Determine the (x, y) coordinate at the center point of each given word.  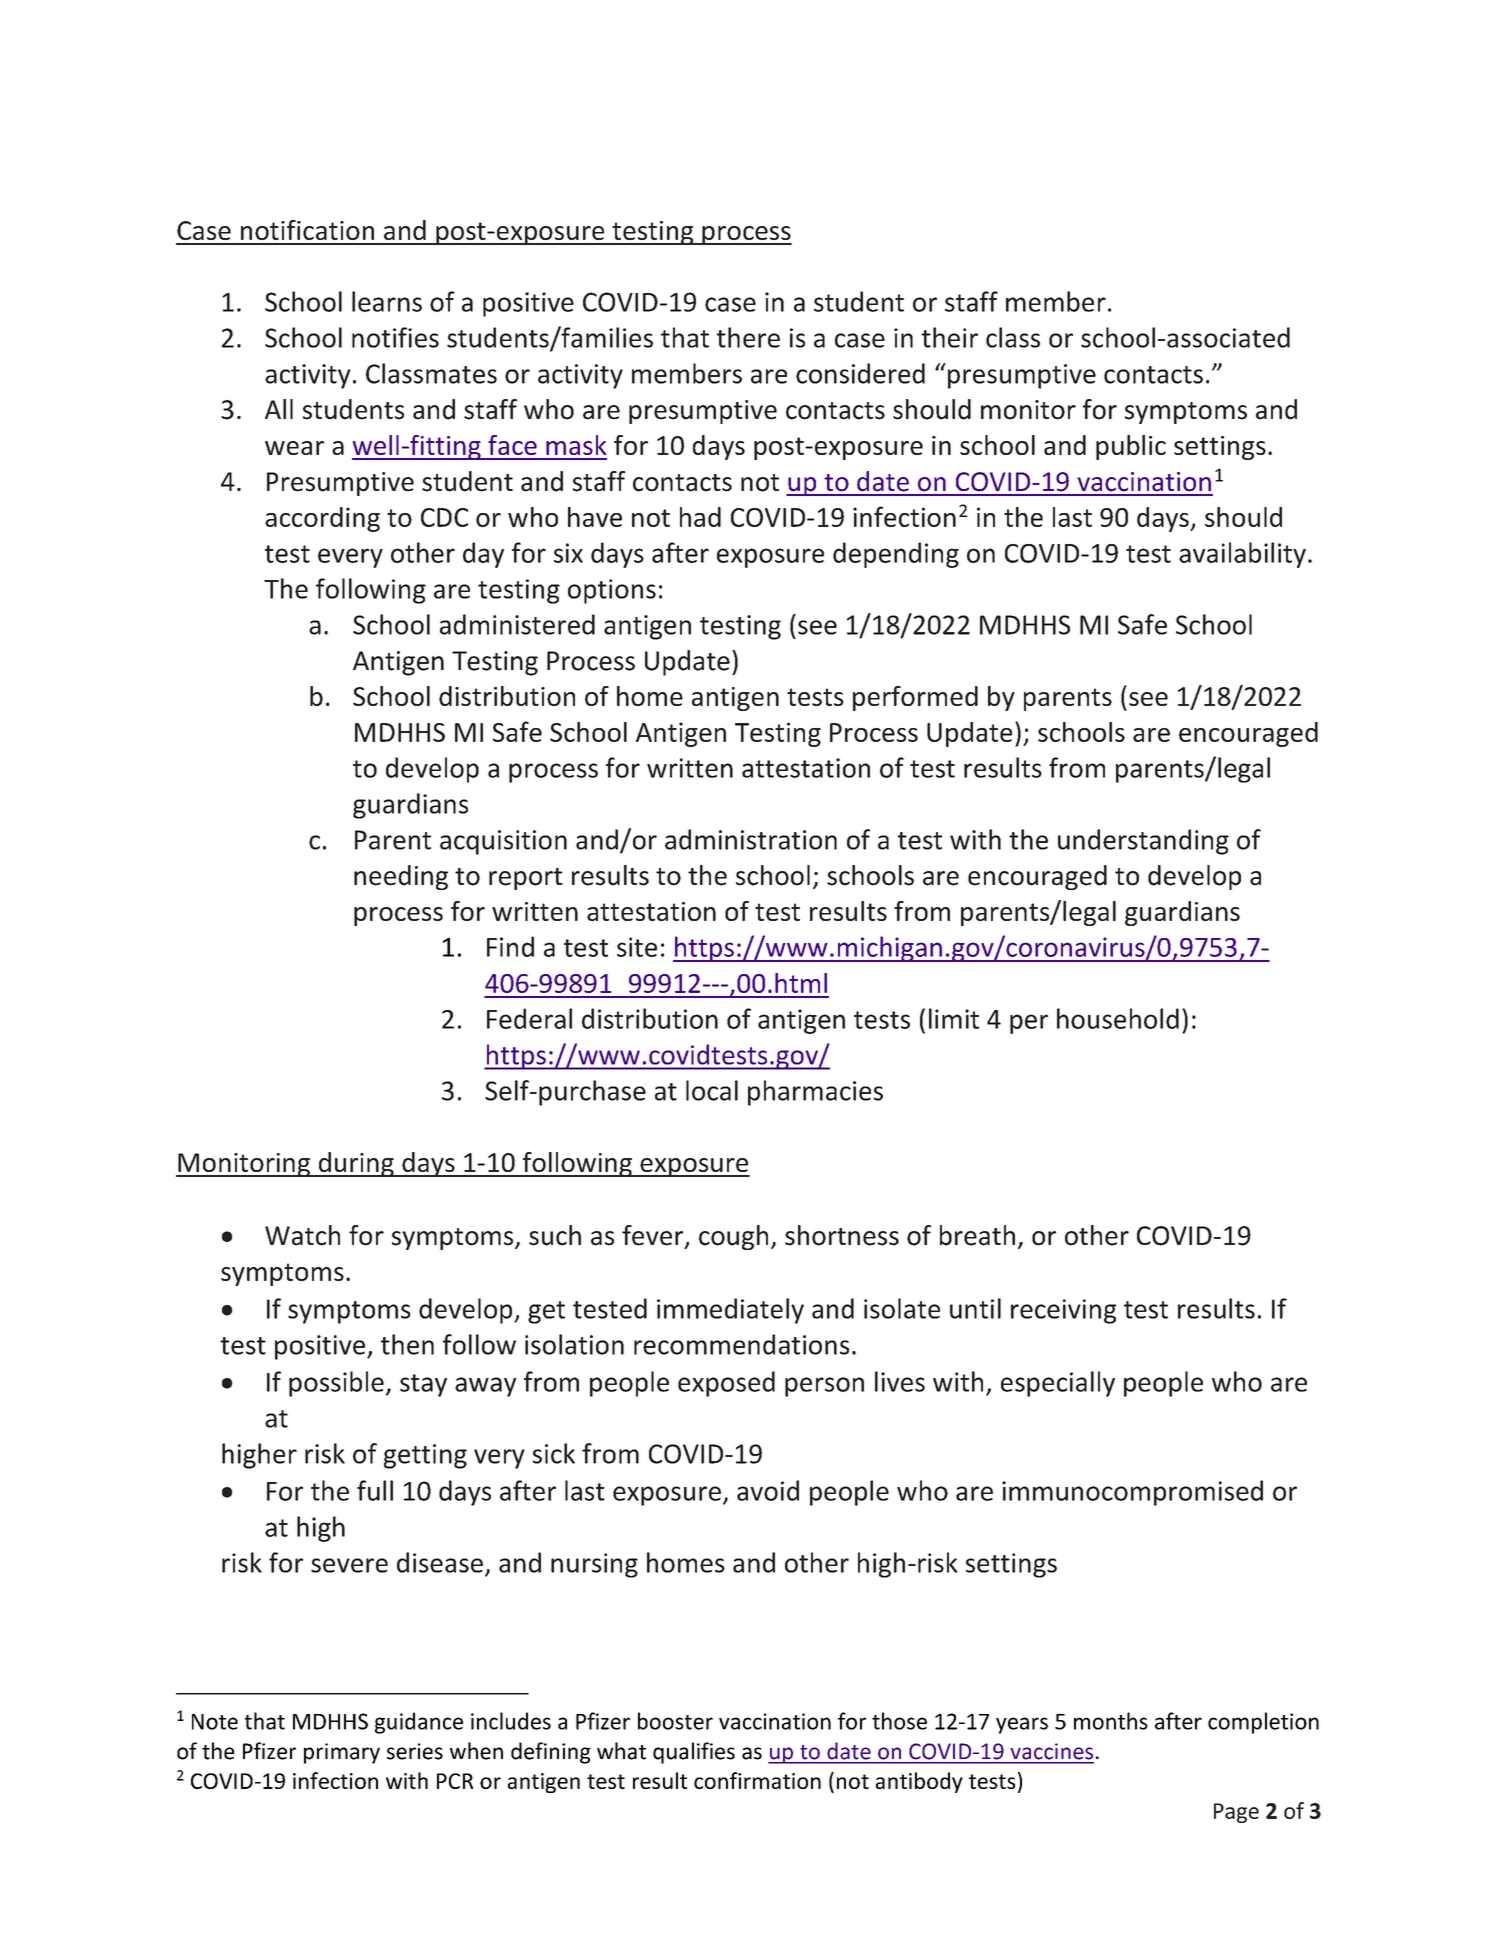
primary (342, 1753)
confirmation (757, 1780)
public (1131, 447)
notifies (395, 337)
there (748, 337)
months (1111, 1721)
